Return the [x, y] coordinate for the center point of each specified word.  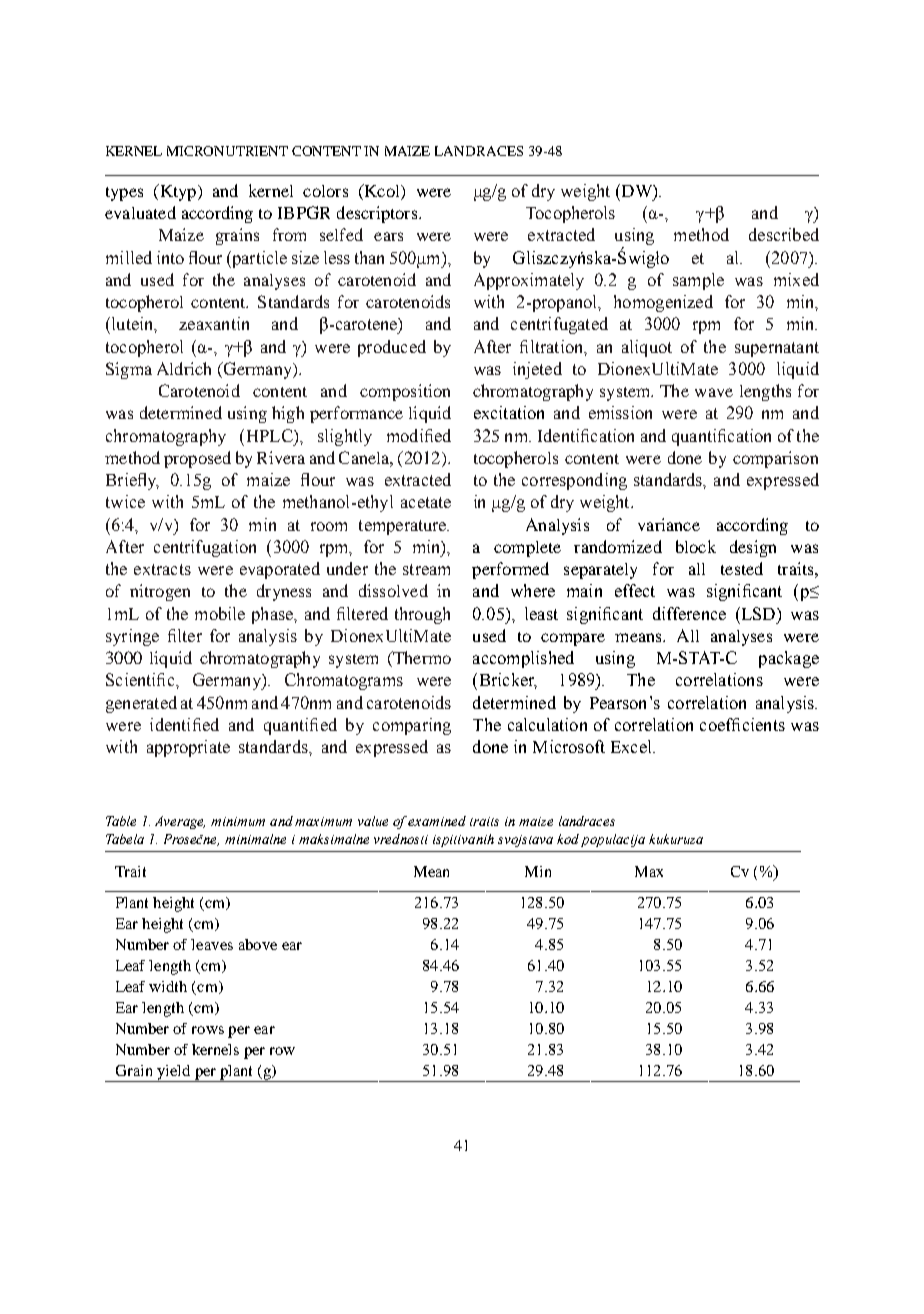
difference [689, 613]
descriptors [377, 214]
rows [208, 1030]
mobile [220, 613]
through [422, 615]
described [784, 234]
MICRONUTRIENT [227, 151]
